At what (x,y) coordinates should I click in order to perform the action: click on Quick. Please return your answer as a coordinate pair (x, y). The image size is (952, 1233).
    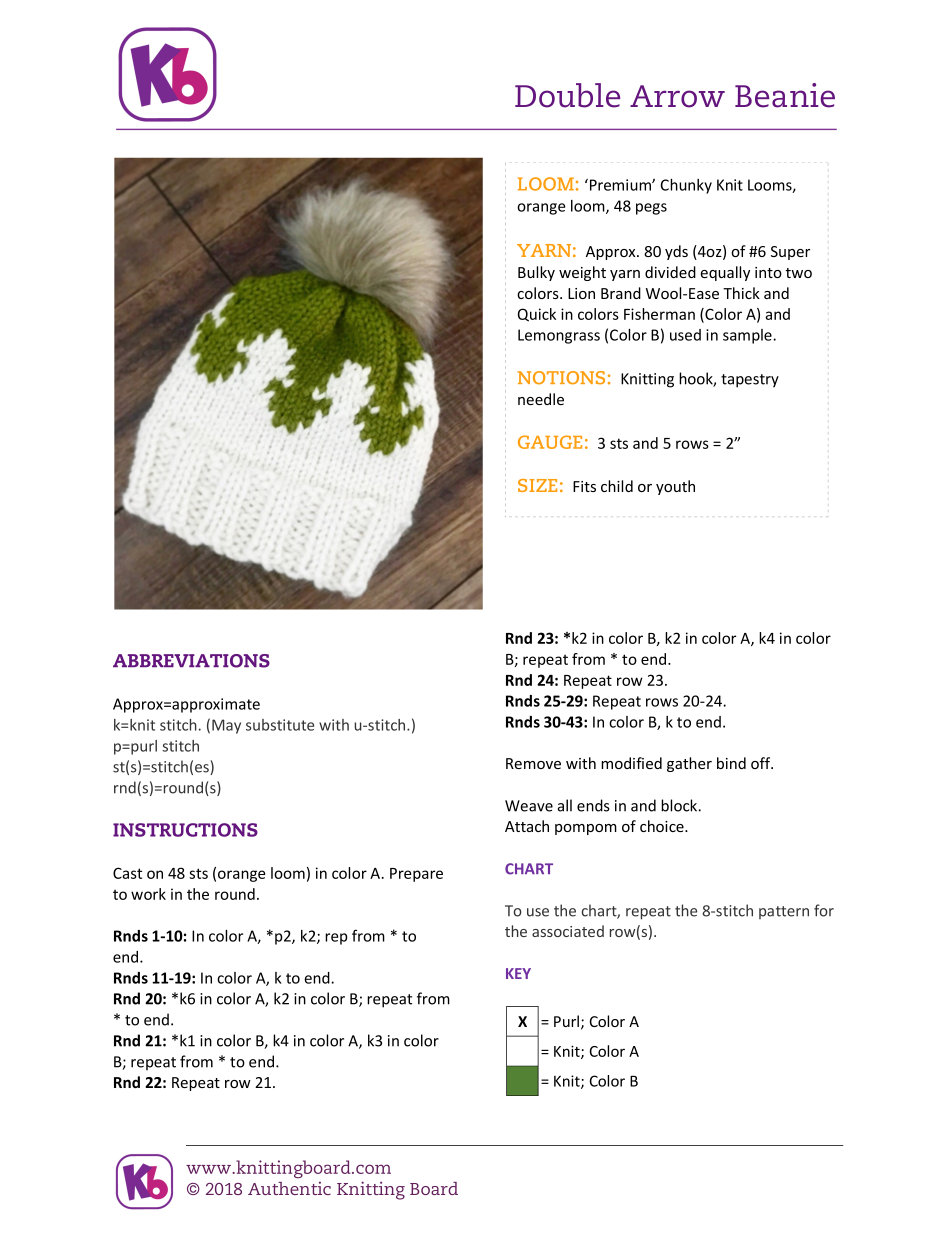
    Looking at the image, I should click on (537, 315).
